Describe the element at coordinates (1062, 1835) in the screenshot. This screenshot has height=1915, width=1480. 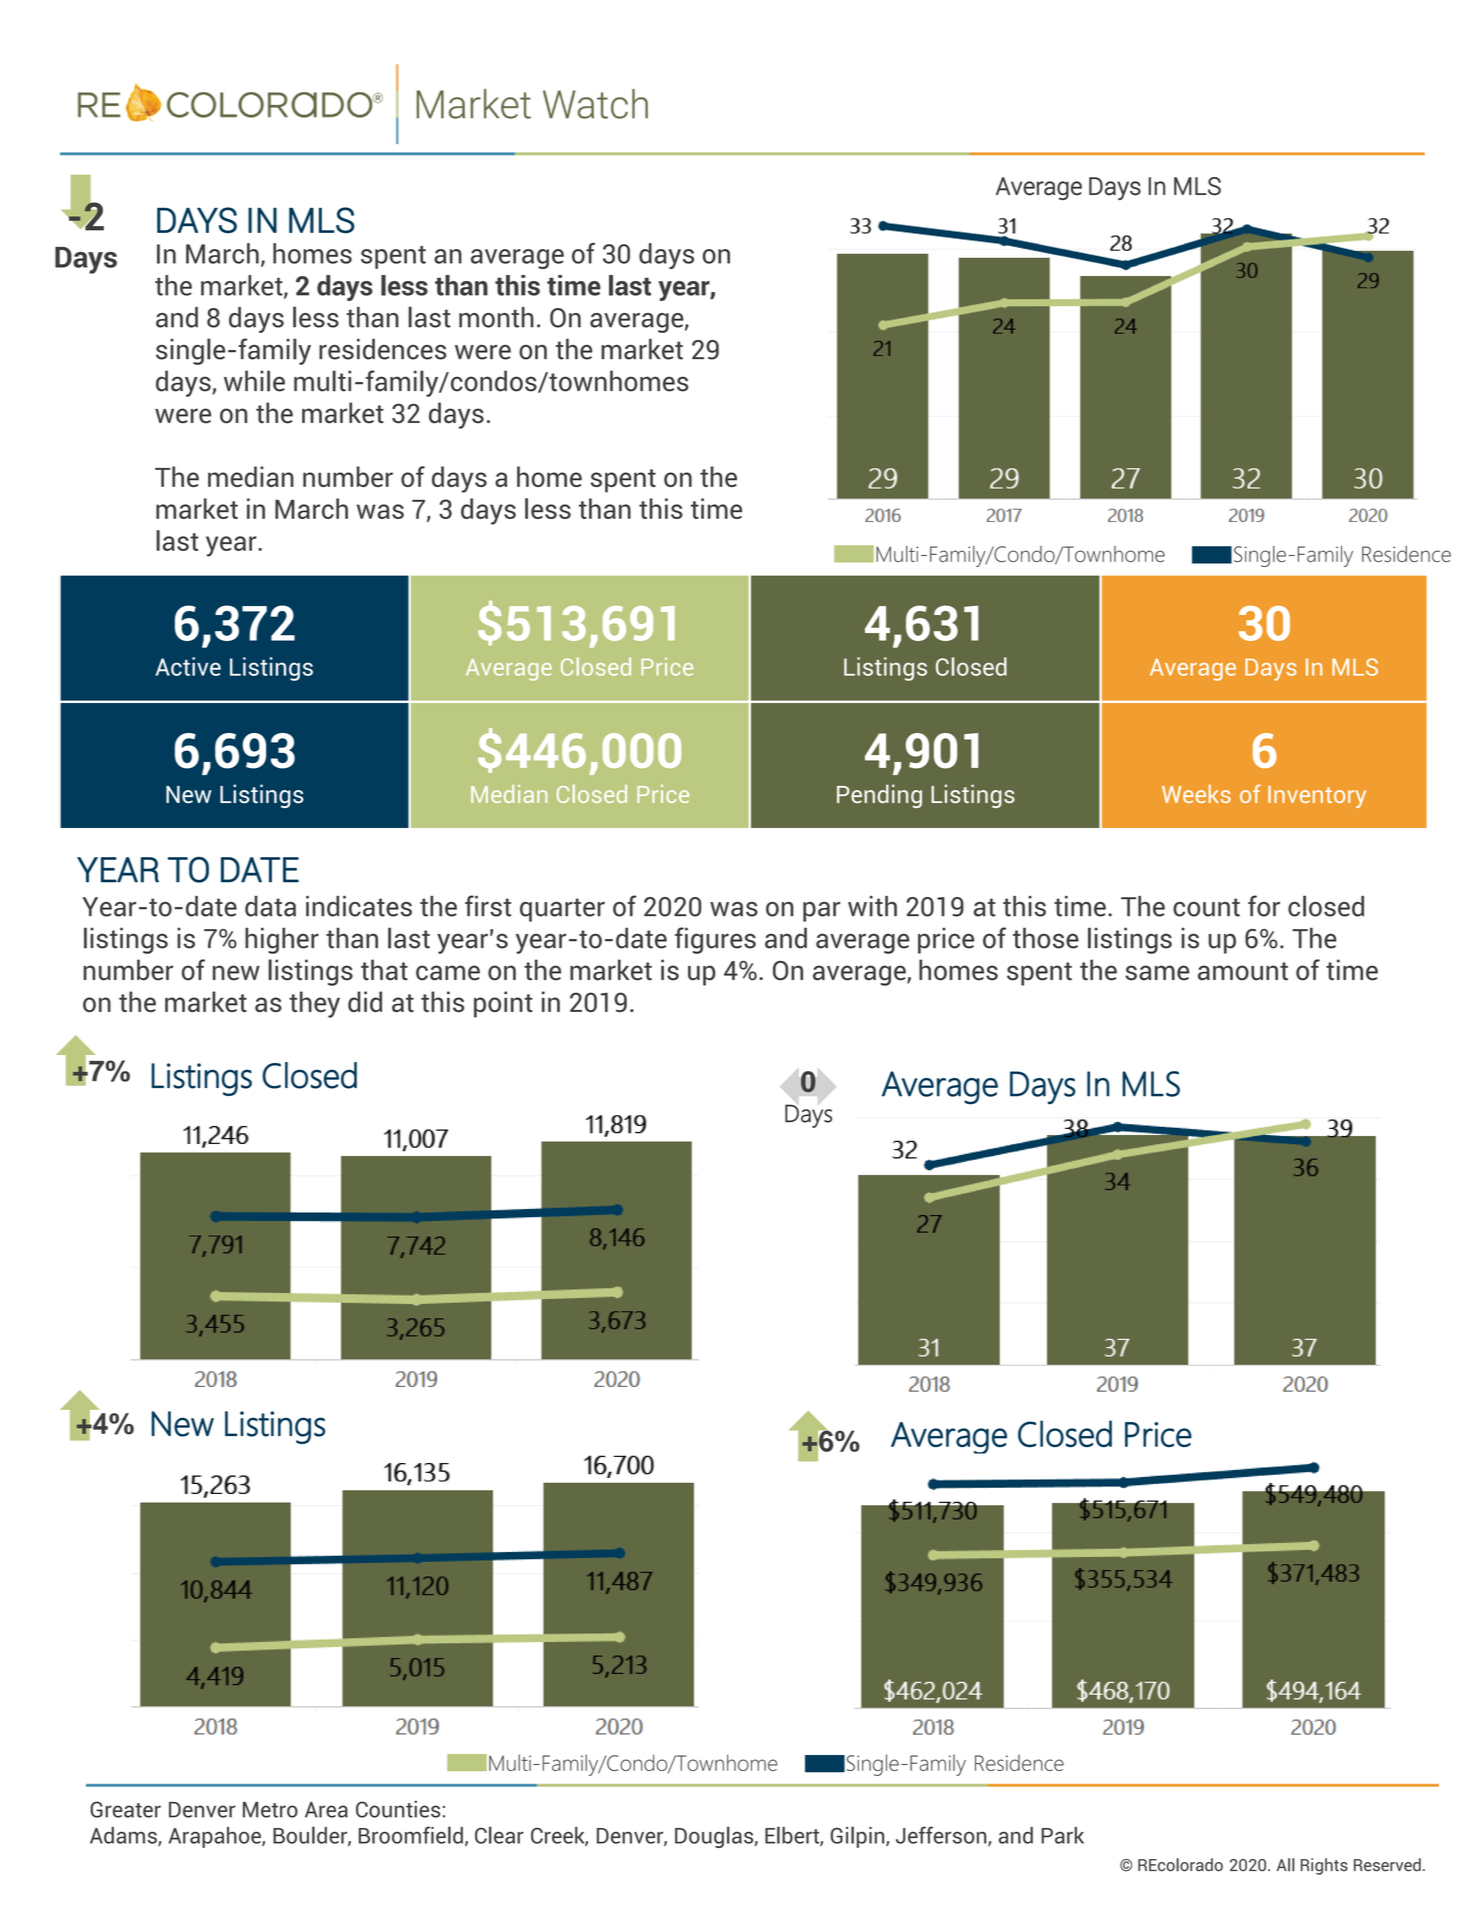
I see `Park` at that location.
